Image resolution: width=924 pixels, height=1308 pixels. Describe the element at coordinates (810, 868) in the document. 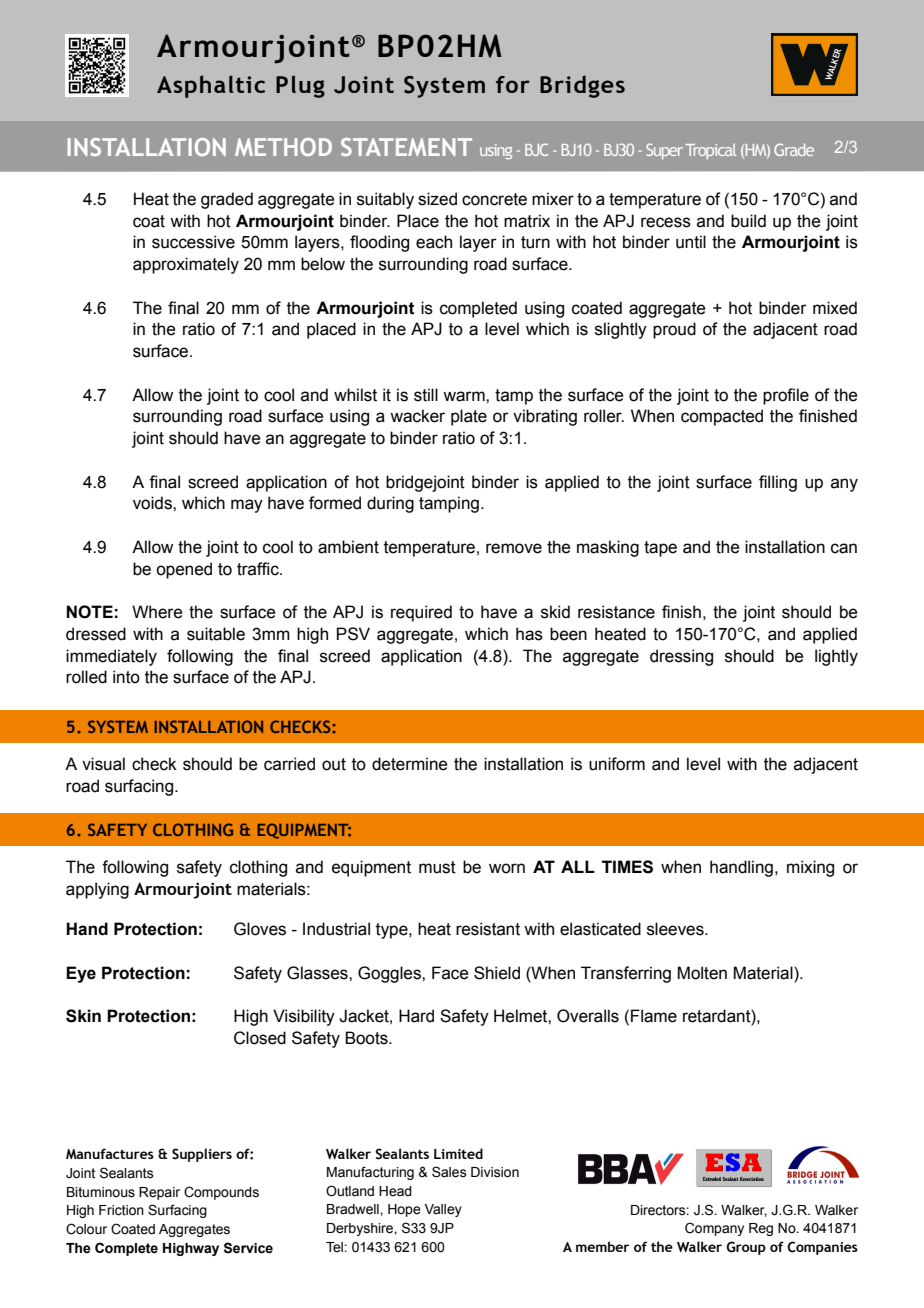

I see `mixing` at that location.
